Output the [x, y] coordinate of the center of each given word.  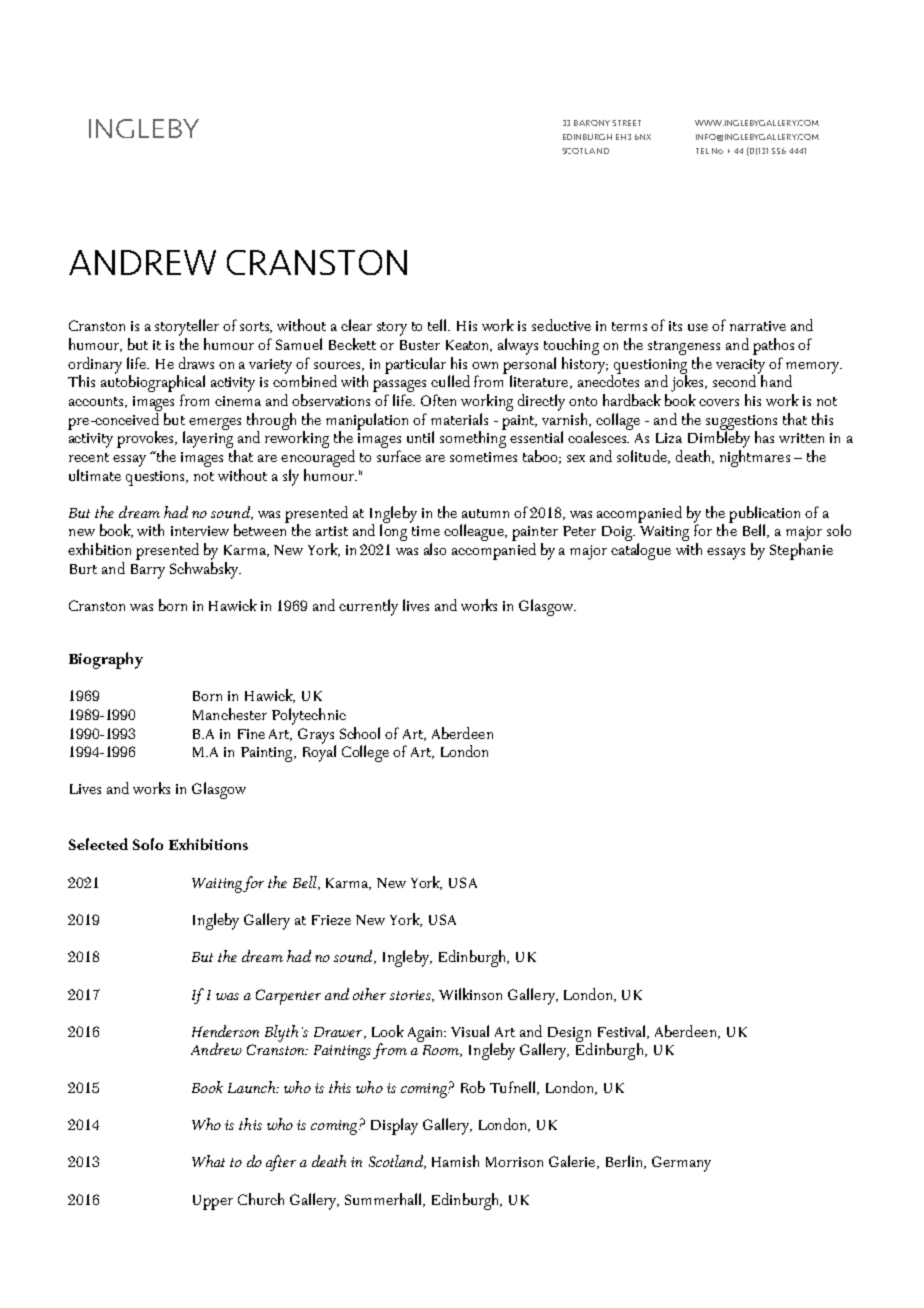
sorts [256, 327]
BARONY [592, 123]
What [208, 1161]
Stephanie [801, 551]
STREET [626, 123]
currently [368, 607]
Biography [106, 660]
